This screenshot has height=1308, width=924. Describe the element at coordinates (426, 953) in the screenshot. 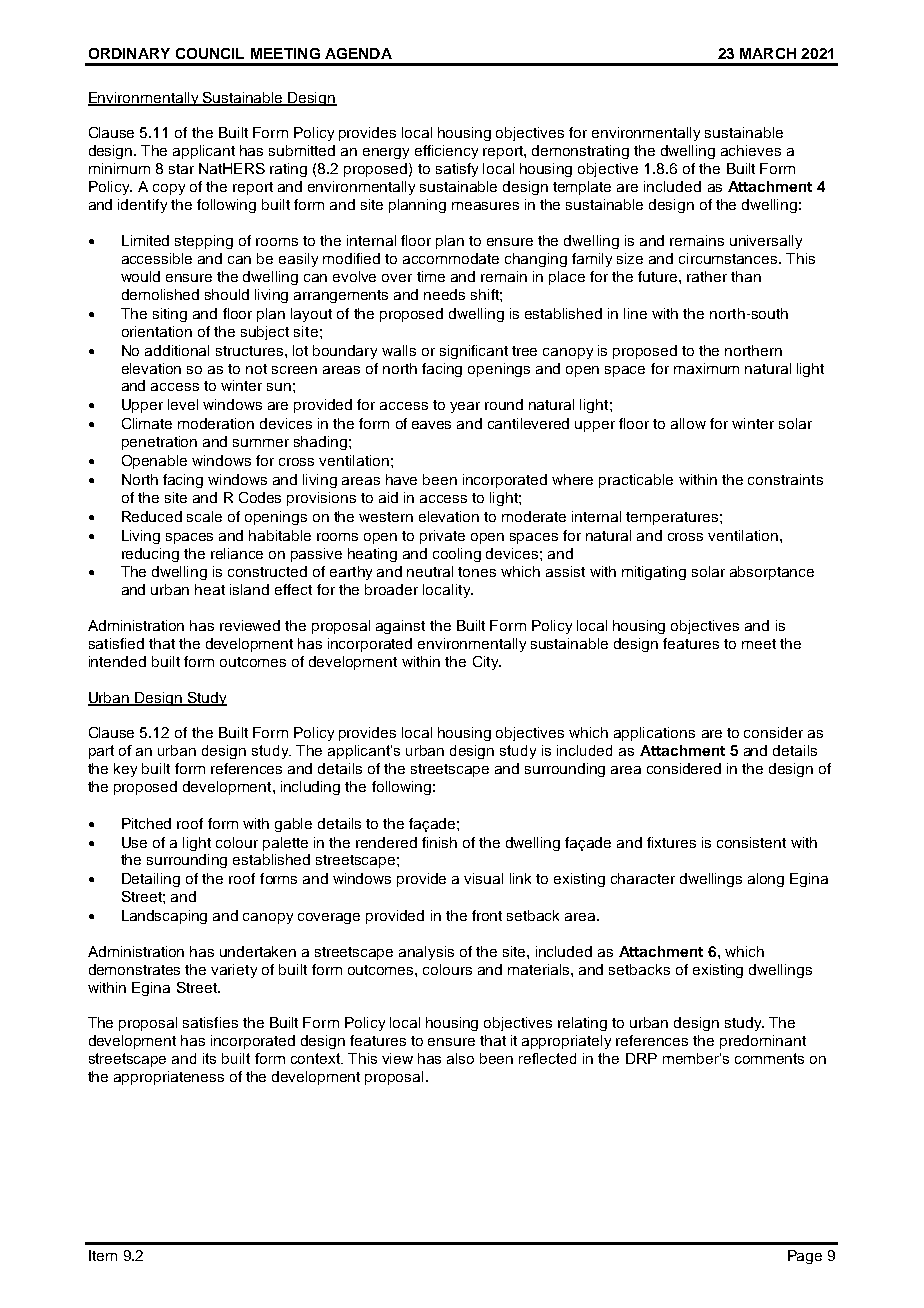

I see `analysis` at that location.
